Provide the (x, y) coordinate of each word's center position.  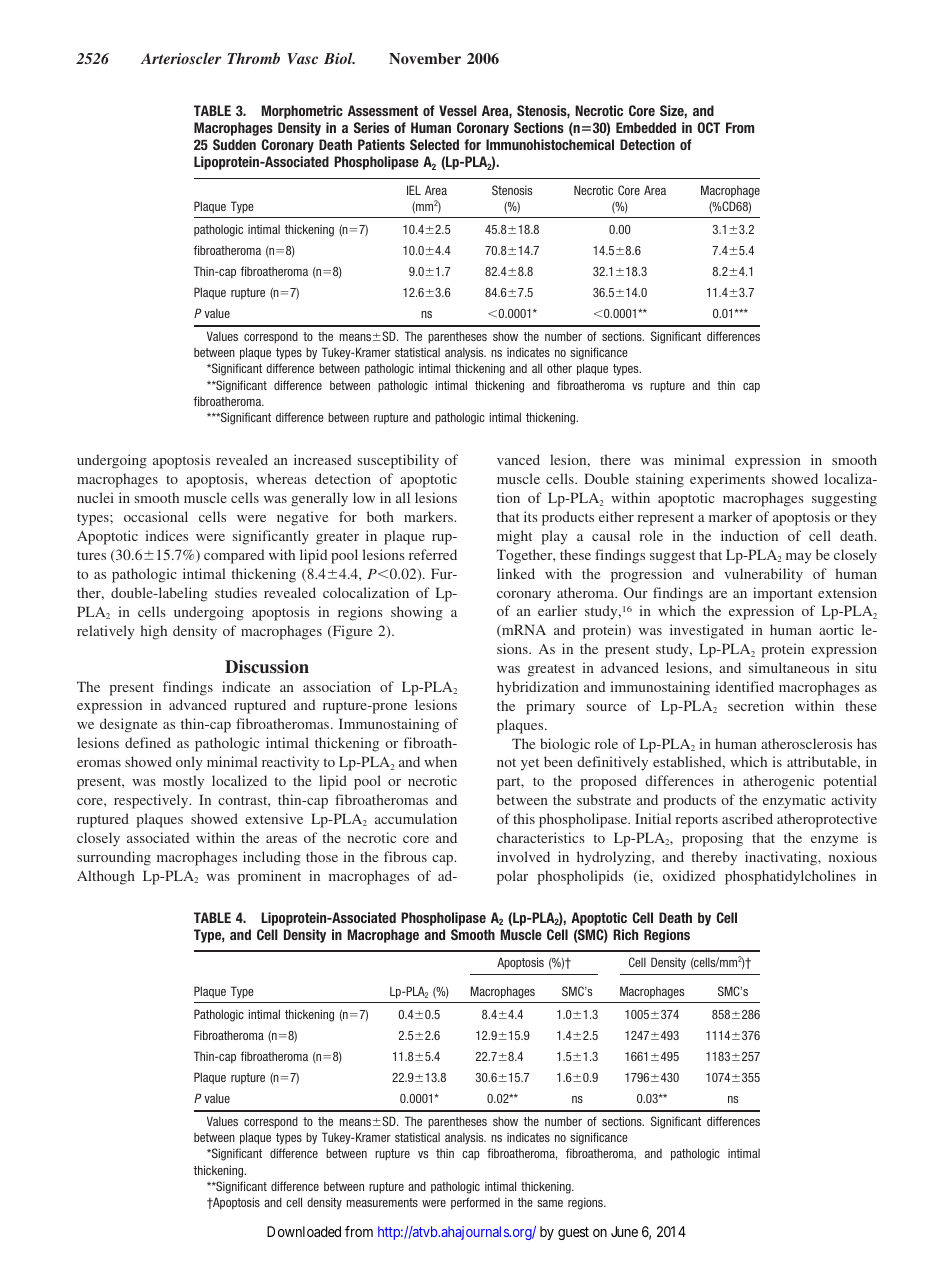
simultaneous (789, 667)
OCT (708, 127)
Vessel (458, 110)
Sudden (234, 144)
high (154, 632)
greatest (551, 670)
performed (475, 1203)
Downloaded (304, 1231)
